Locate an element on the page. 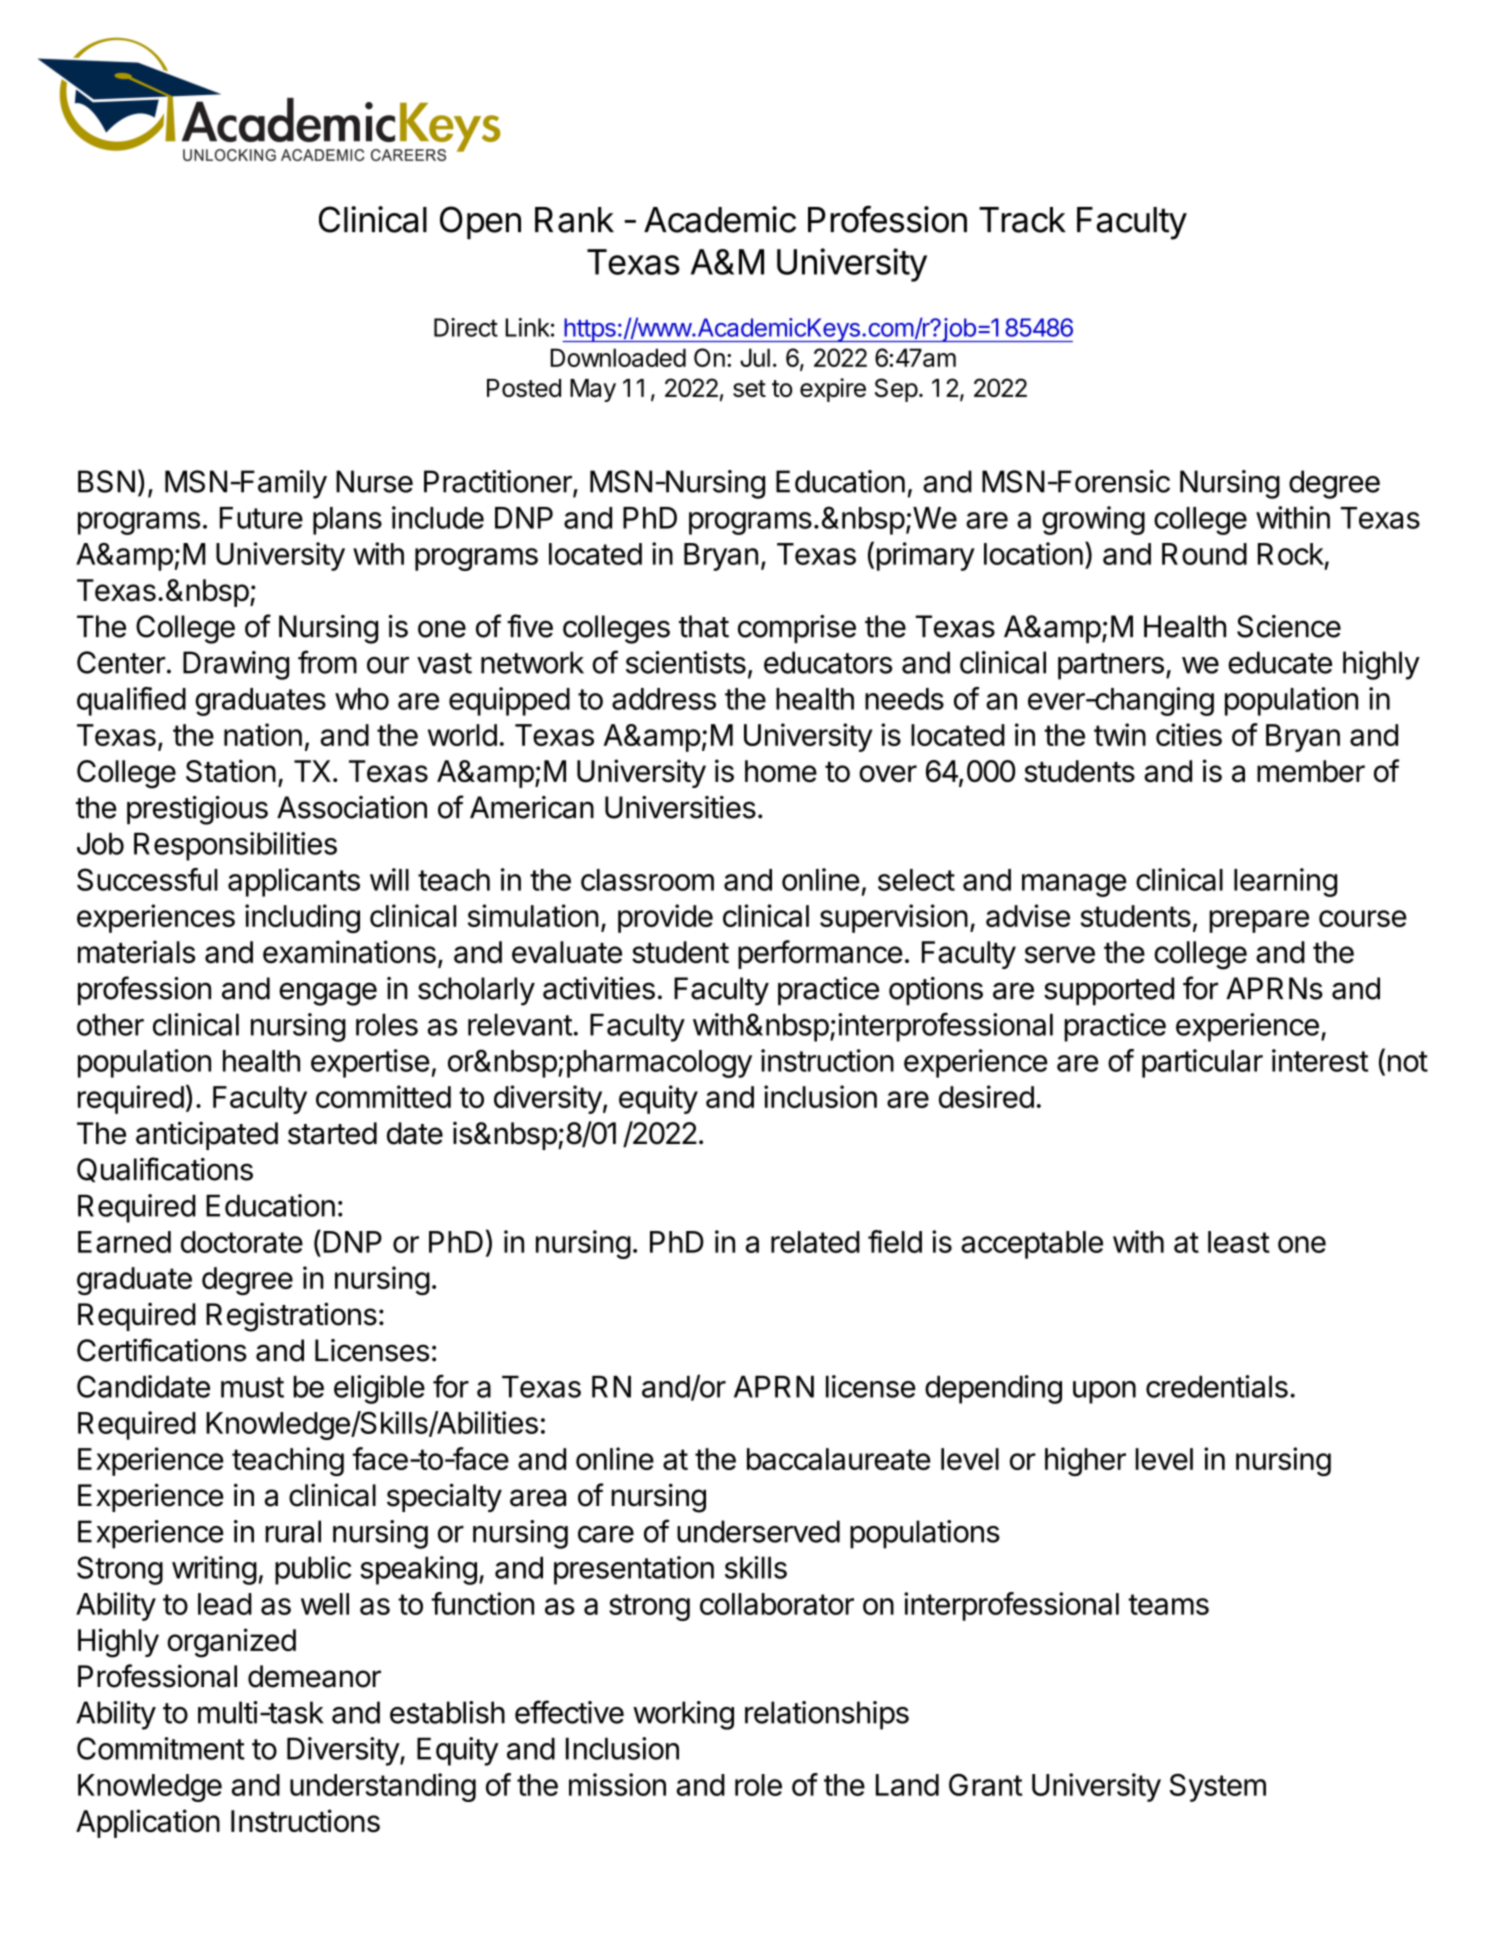 This image has height=1957, width=1512. particular is located at coordinates (1202, 1063).
